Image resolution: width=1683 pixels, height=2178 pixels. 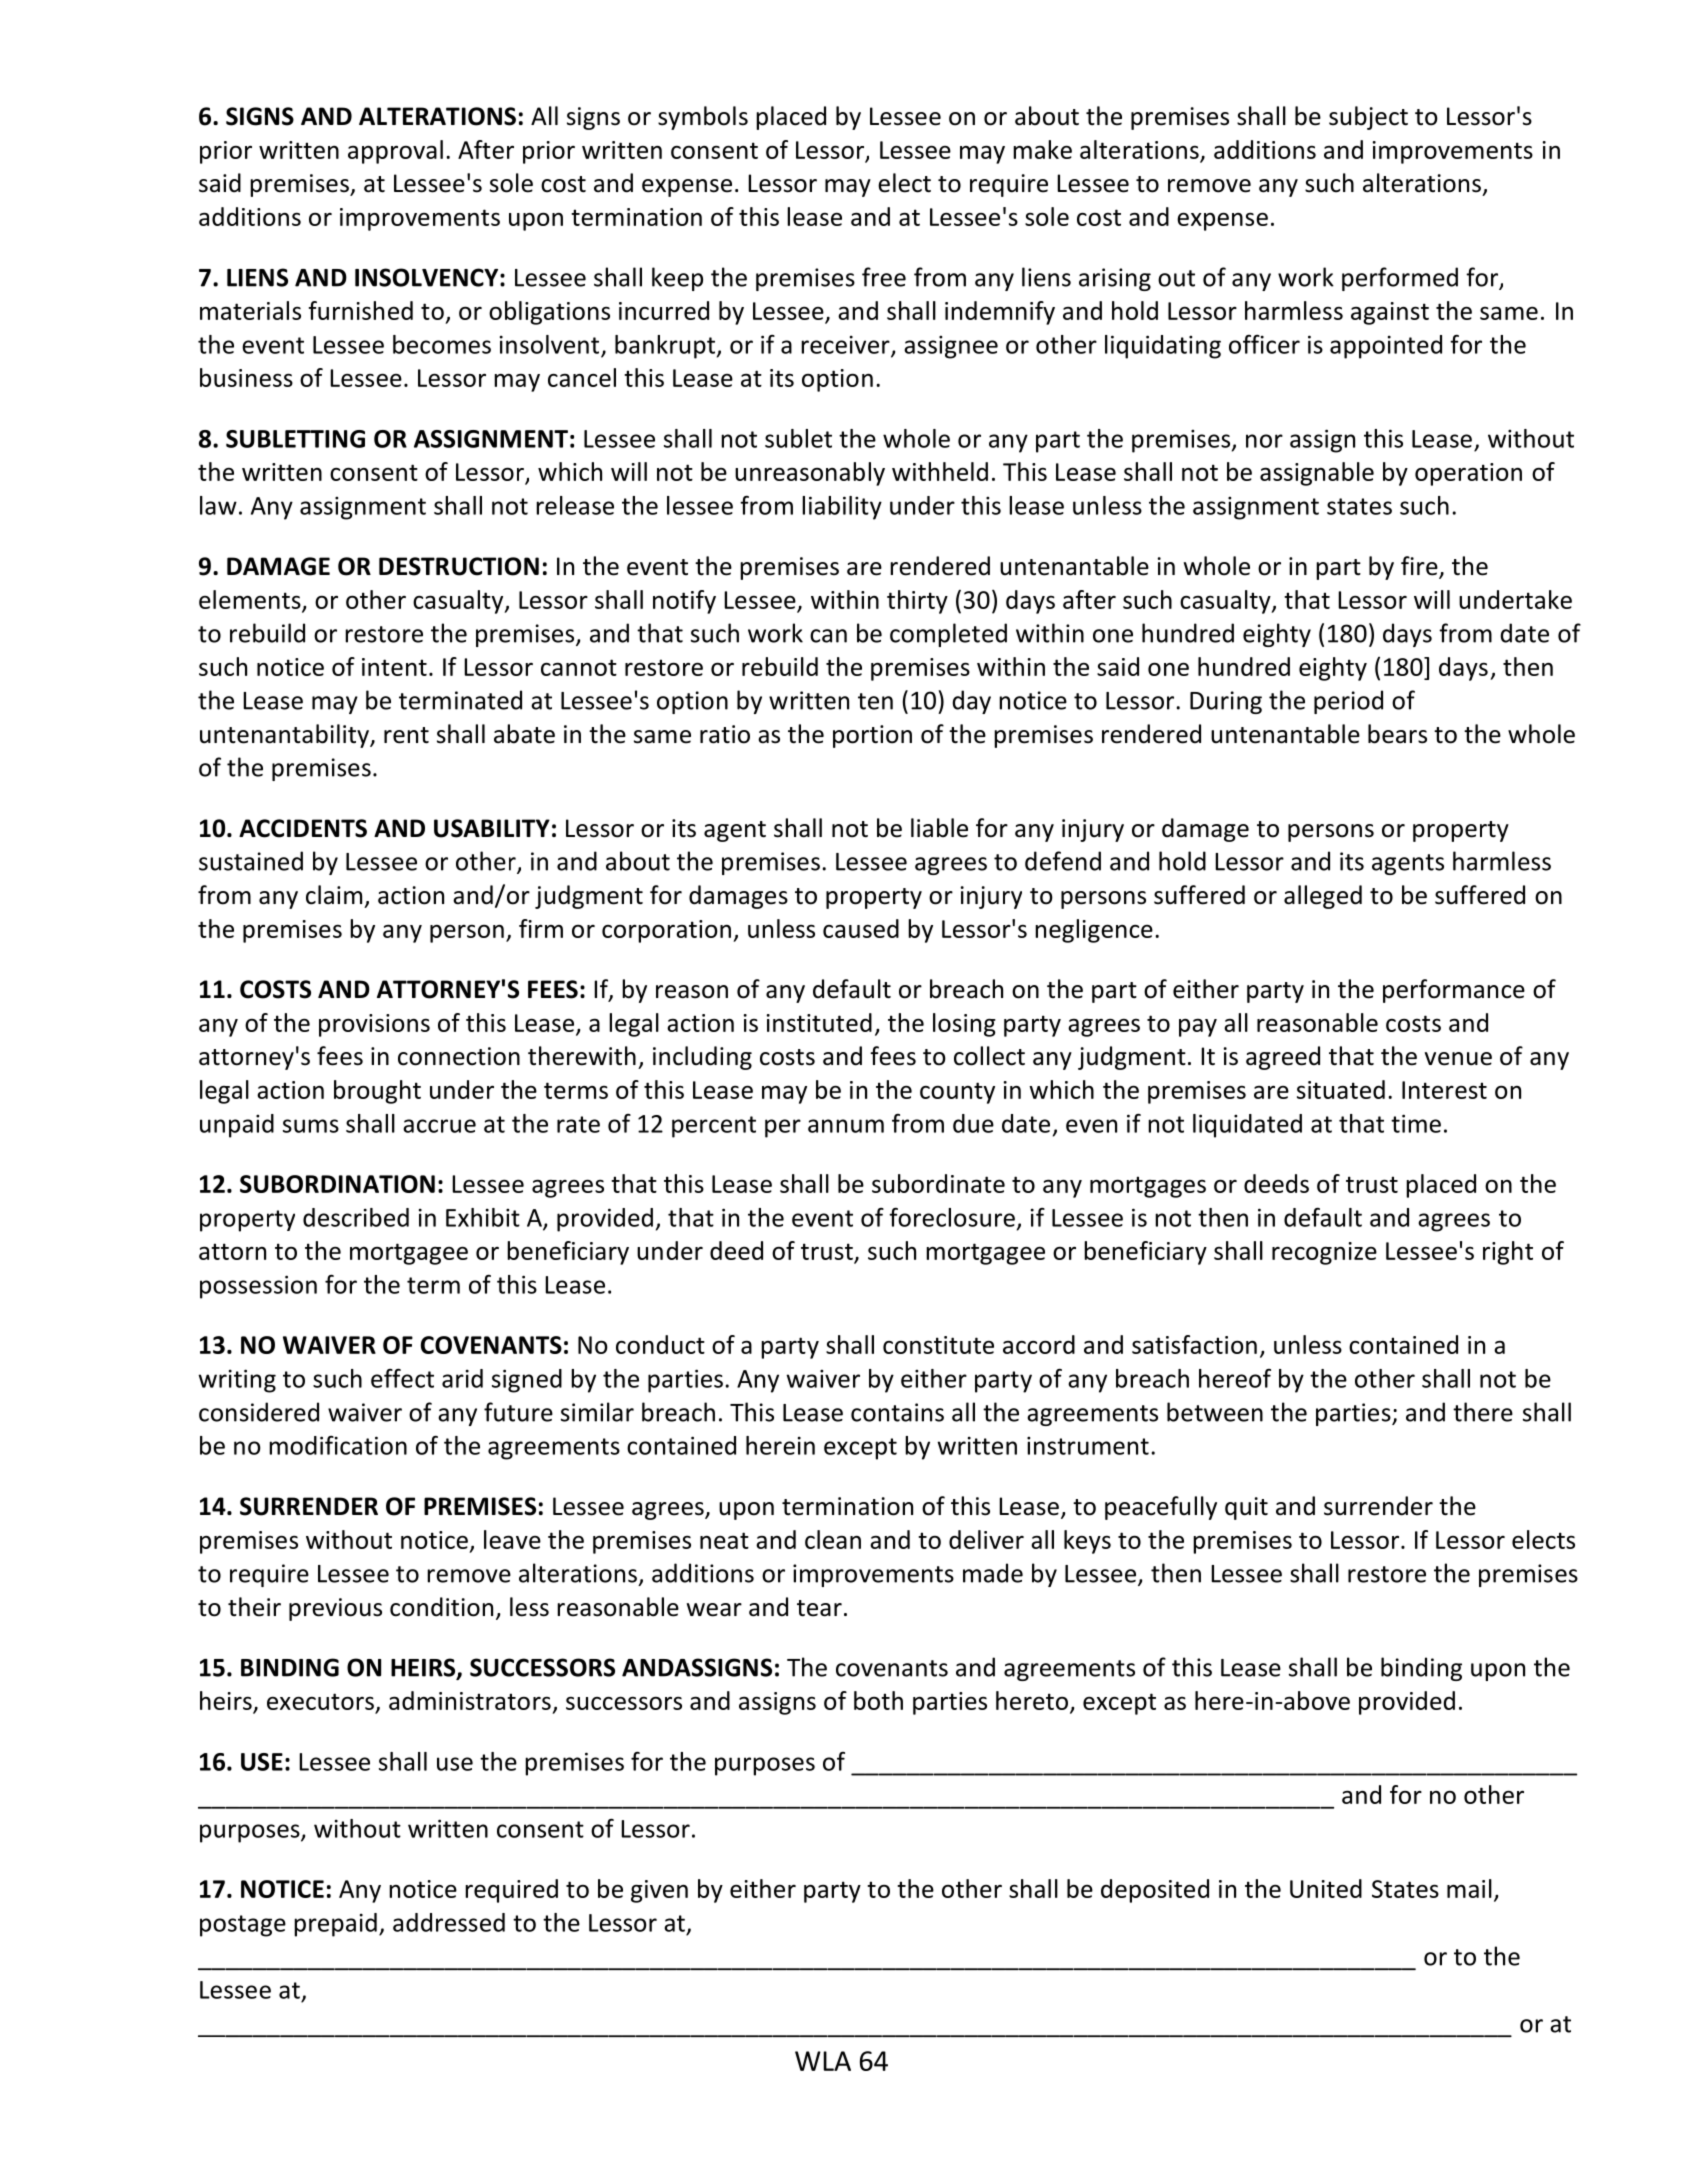 I want to click on DESTRUCTION, so click(x=459, y=566).
